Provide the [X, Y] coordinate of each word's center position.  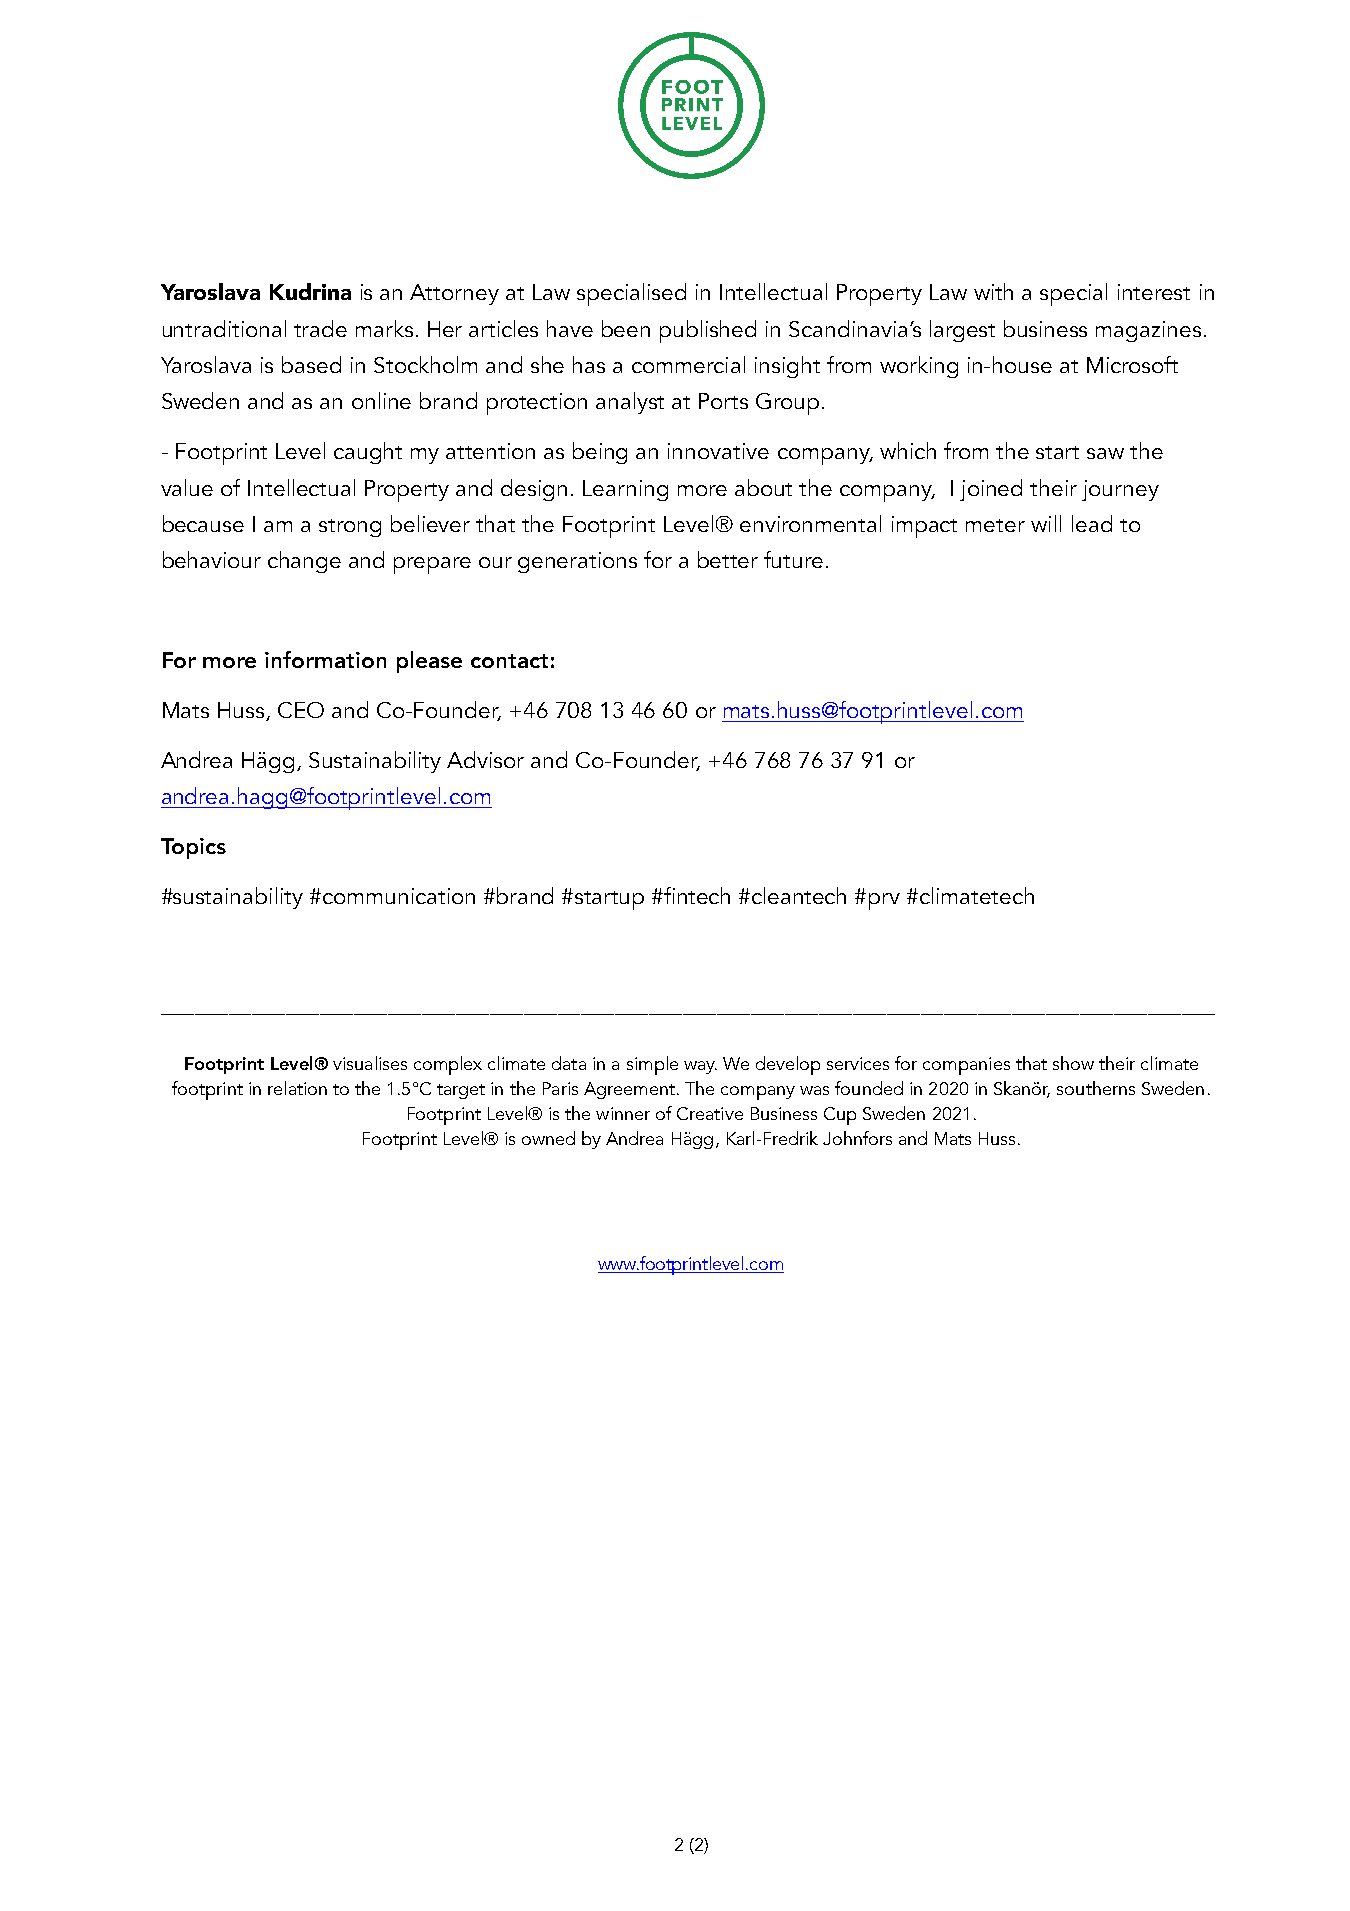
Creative [710, 1113]
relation [297, 1088]
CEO [301, 710]
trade [320, 328]
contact [509, 661]
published [708, 331]
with [993, 291]
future [793, 559]
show [1073, 1063]
